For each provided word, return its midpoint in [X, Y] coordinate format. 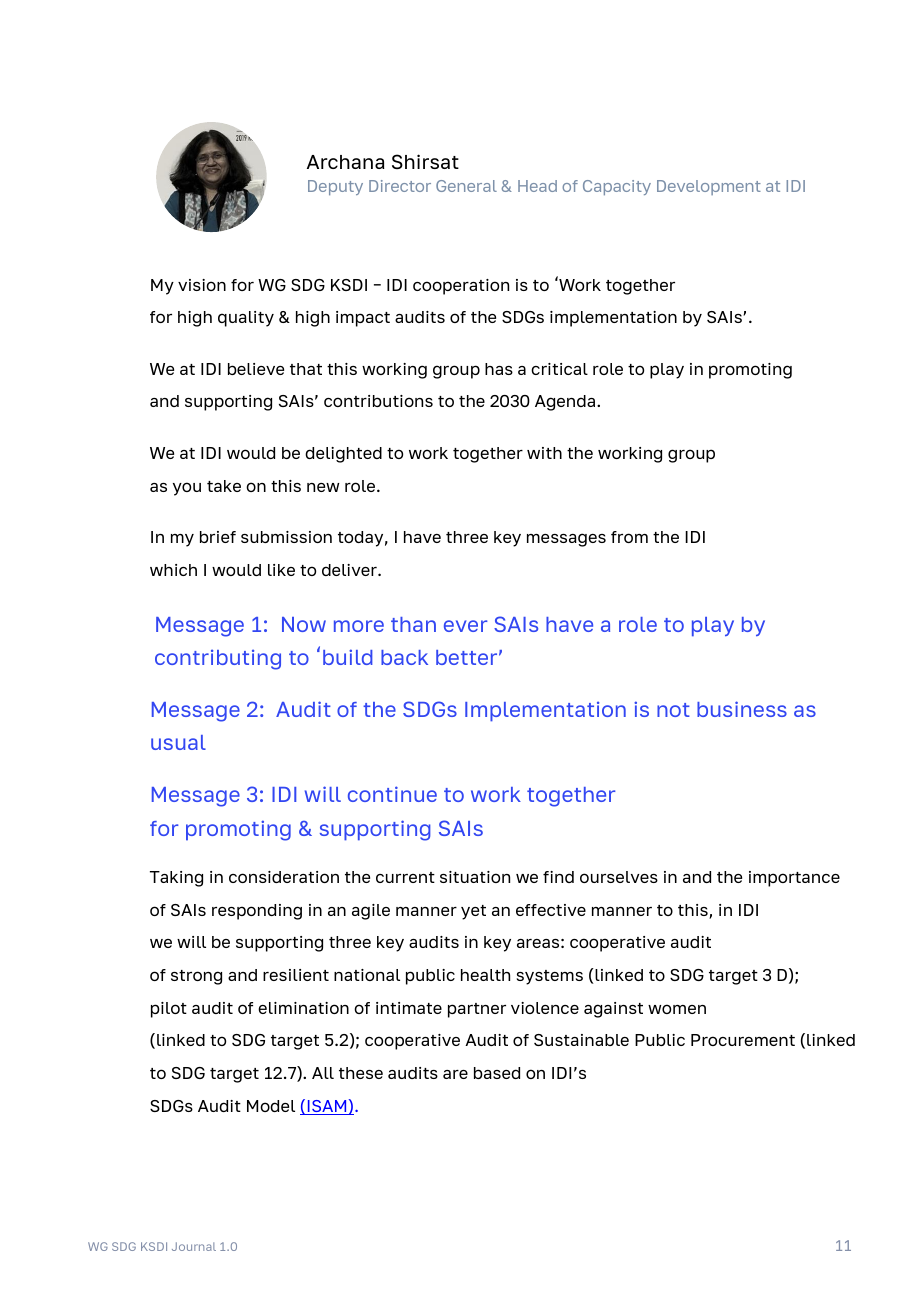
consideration [284, 877]
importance [794, 879]
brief [218, 537]
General [466, 186]
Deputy [335, 187]
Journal [194, 1246]
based [497, 1073]
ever [466, 626]
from [629, 537]
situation [475, 877]
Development [709, 187]
